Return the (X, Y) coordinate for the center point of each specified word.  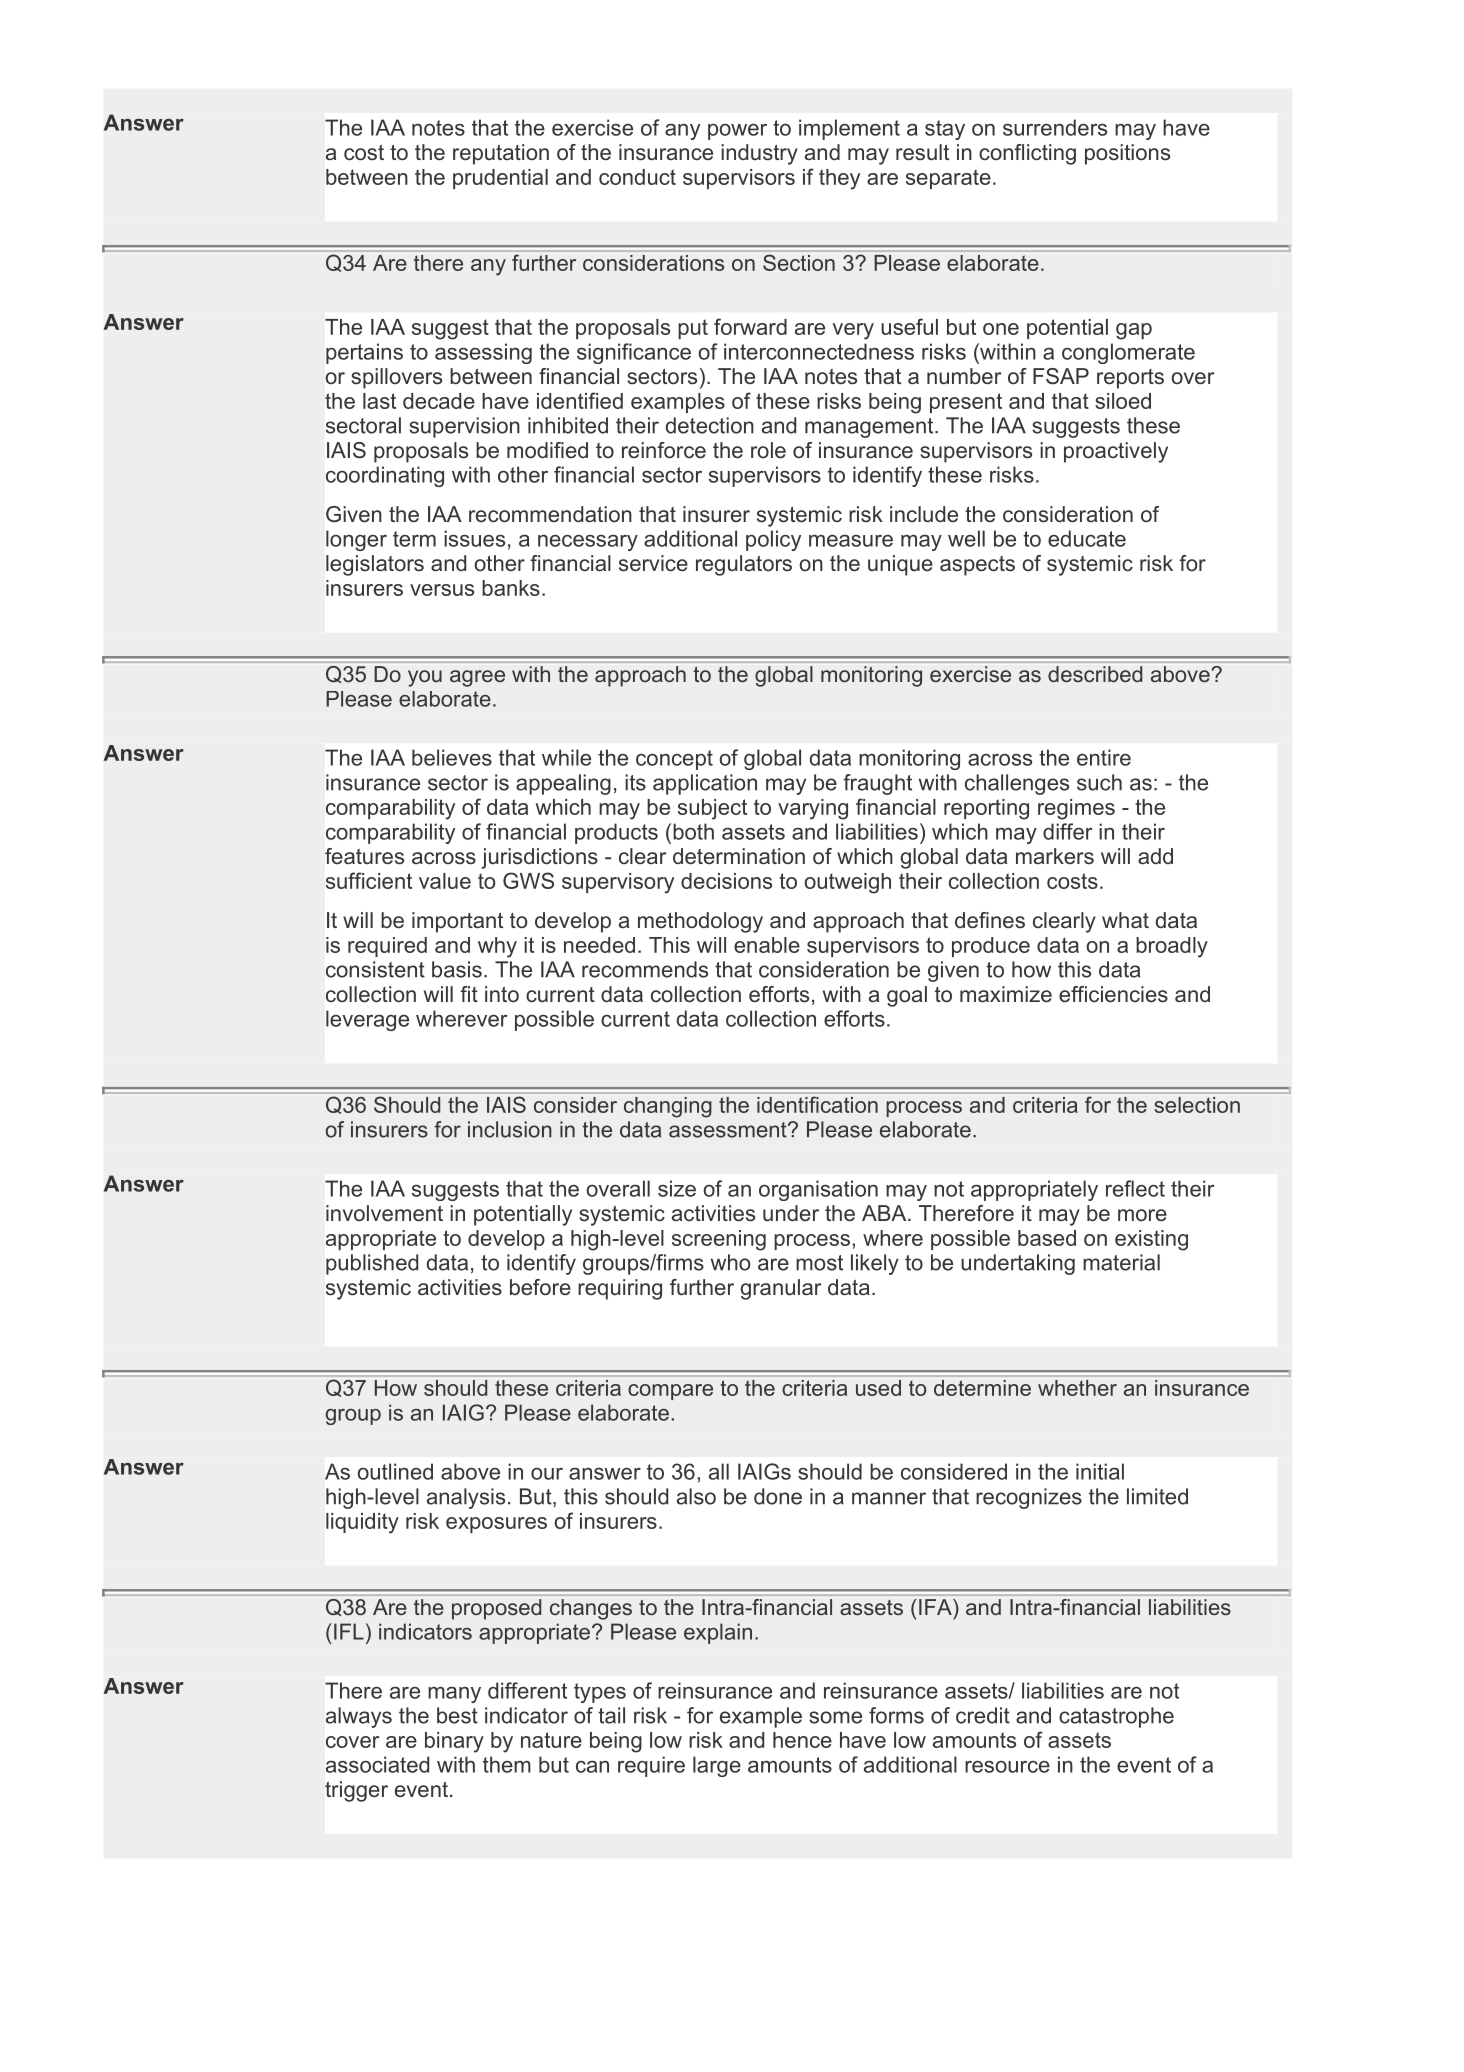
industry (759, 154)
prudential (500, 179)
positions (1127, 154)
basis (457, 969)
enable (767, 945)
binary (454, 1742)
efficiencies (1113, 994)
